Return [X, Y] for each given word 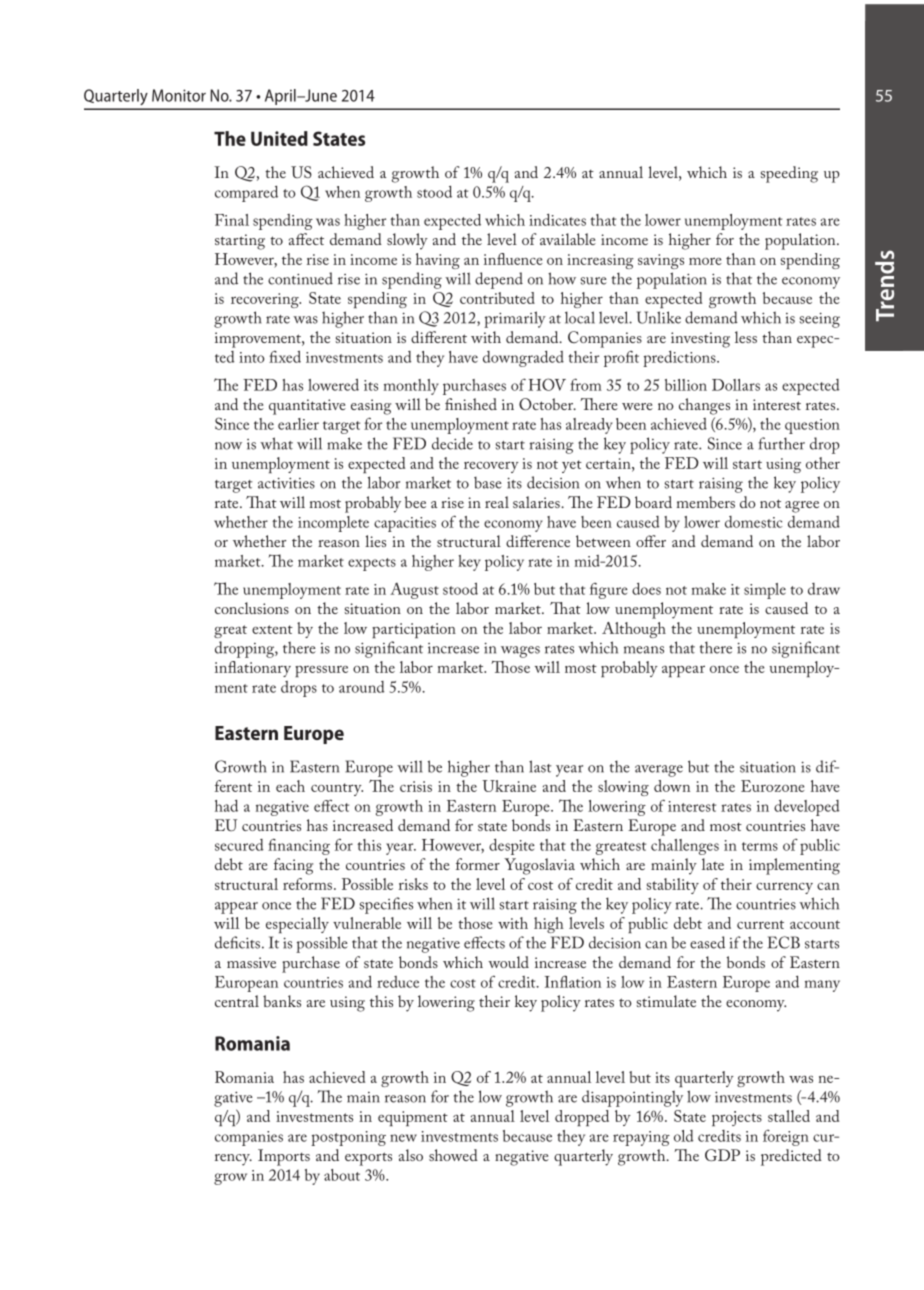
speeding [789, 174]
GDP [722, 1155]
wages [520, 652]
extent [272, 629]
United [279, 138]
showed [453, 1155]
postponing [348, 1138]
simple [765, 591]
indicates [557, 220]
